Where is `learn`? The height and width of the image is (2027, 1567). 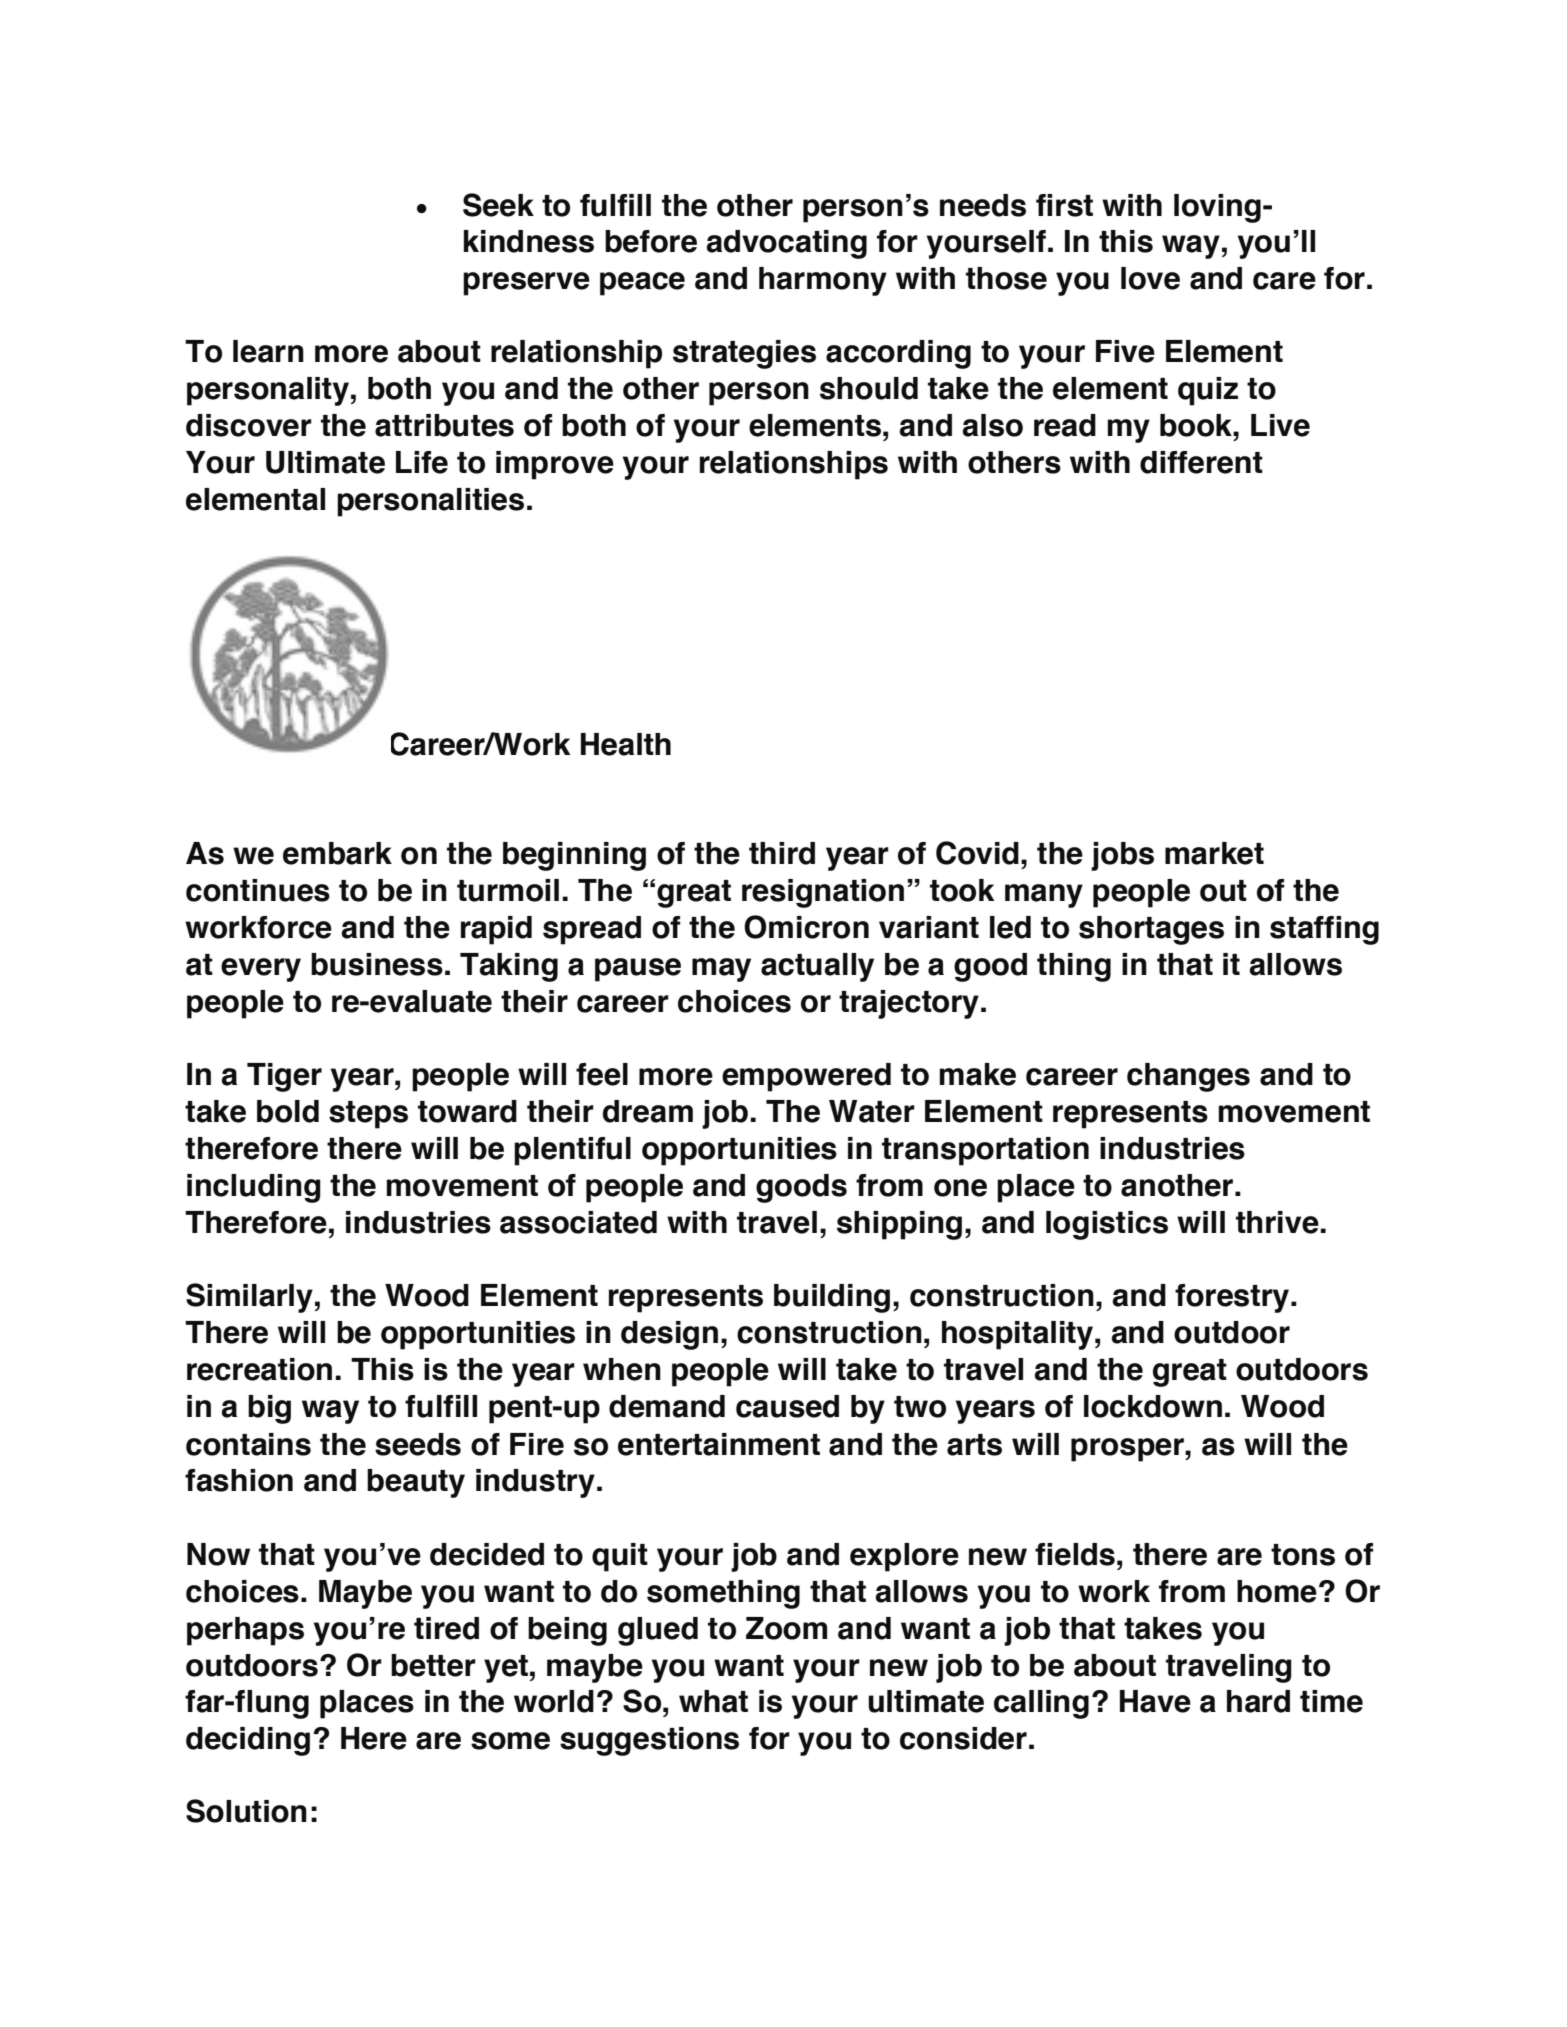 learn is located at coordinates (268, 351).
